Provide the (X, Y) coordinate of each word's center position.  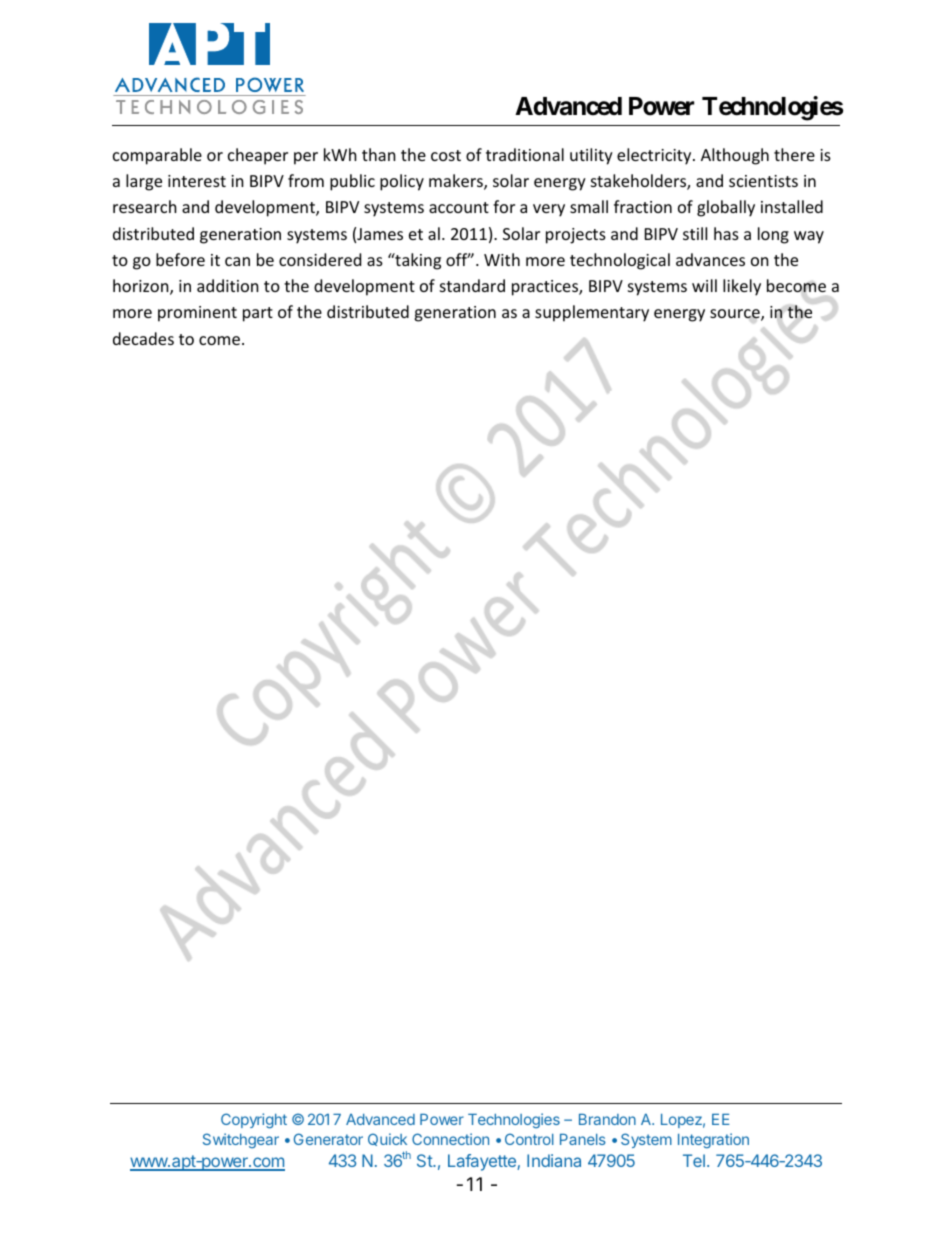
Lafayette (483, 1162)
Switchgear (241, 1140)
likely (742, 287)
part (258, 314)
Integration (713, 1141)
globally (726, 208)
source (736, 315)
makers (457, 182)
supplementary (592, 313)
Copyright (254, 1121)
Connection (450, 1139)
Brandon (607, 1119)
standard (472, 285)
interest (197, 181)
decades (143, 338)
